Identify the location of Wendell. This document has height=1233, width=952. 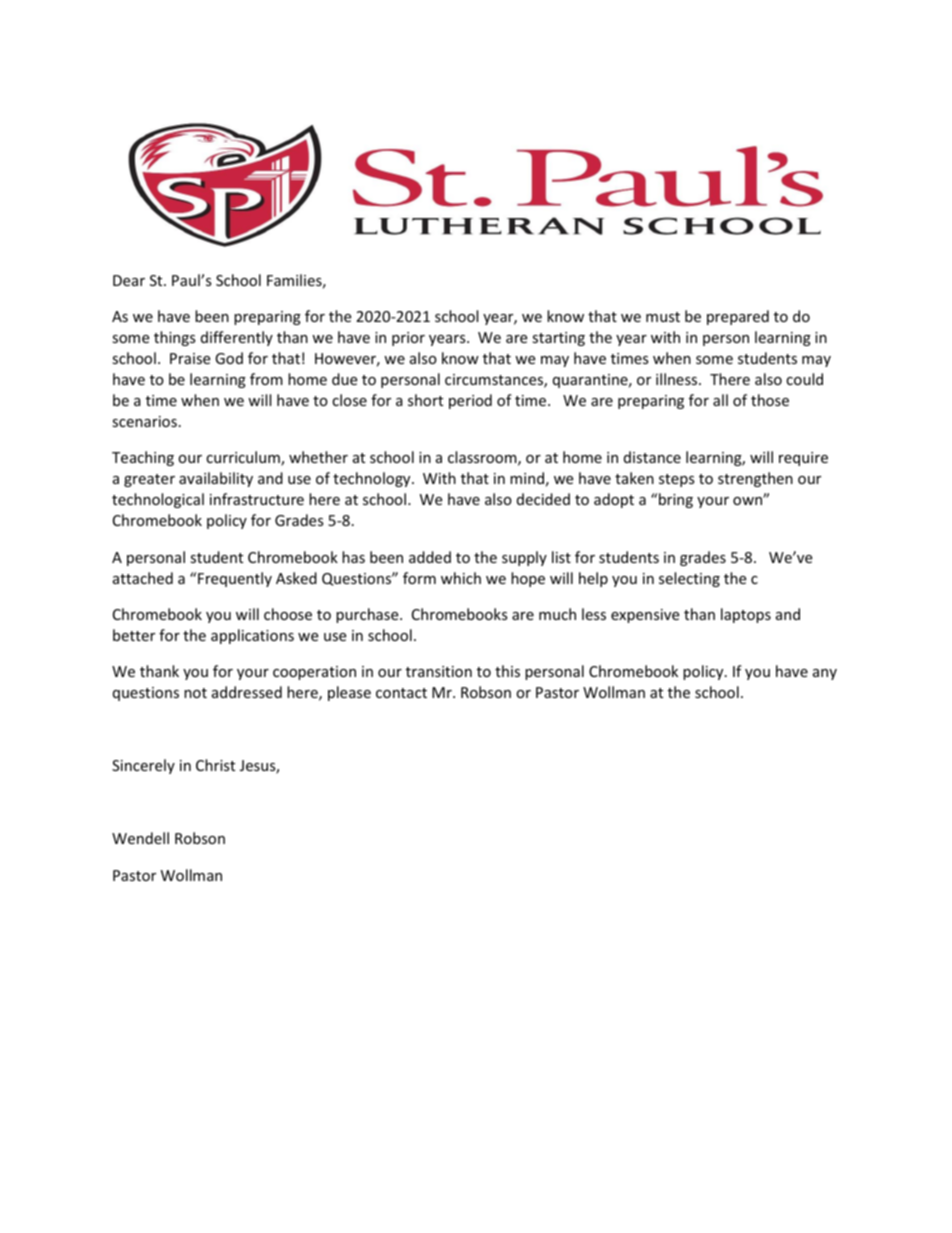
(140, 838).
